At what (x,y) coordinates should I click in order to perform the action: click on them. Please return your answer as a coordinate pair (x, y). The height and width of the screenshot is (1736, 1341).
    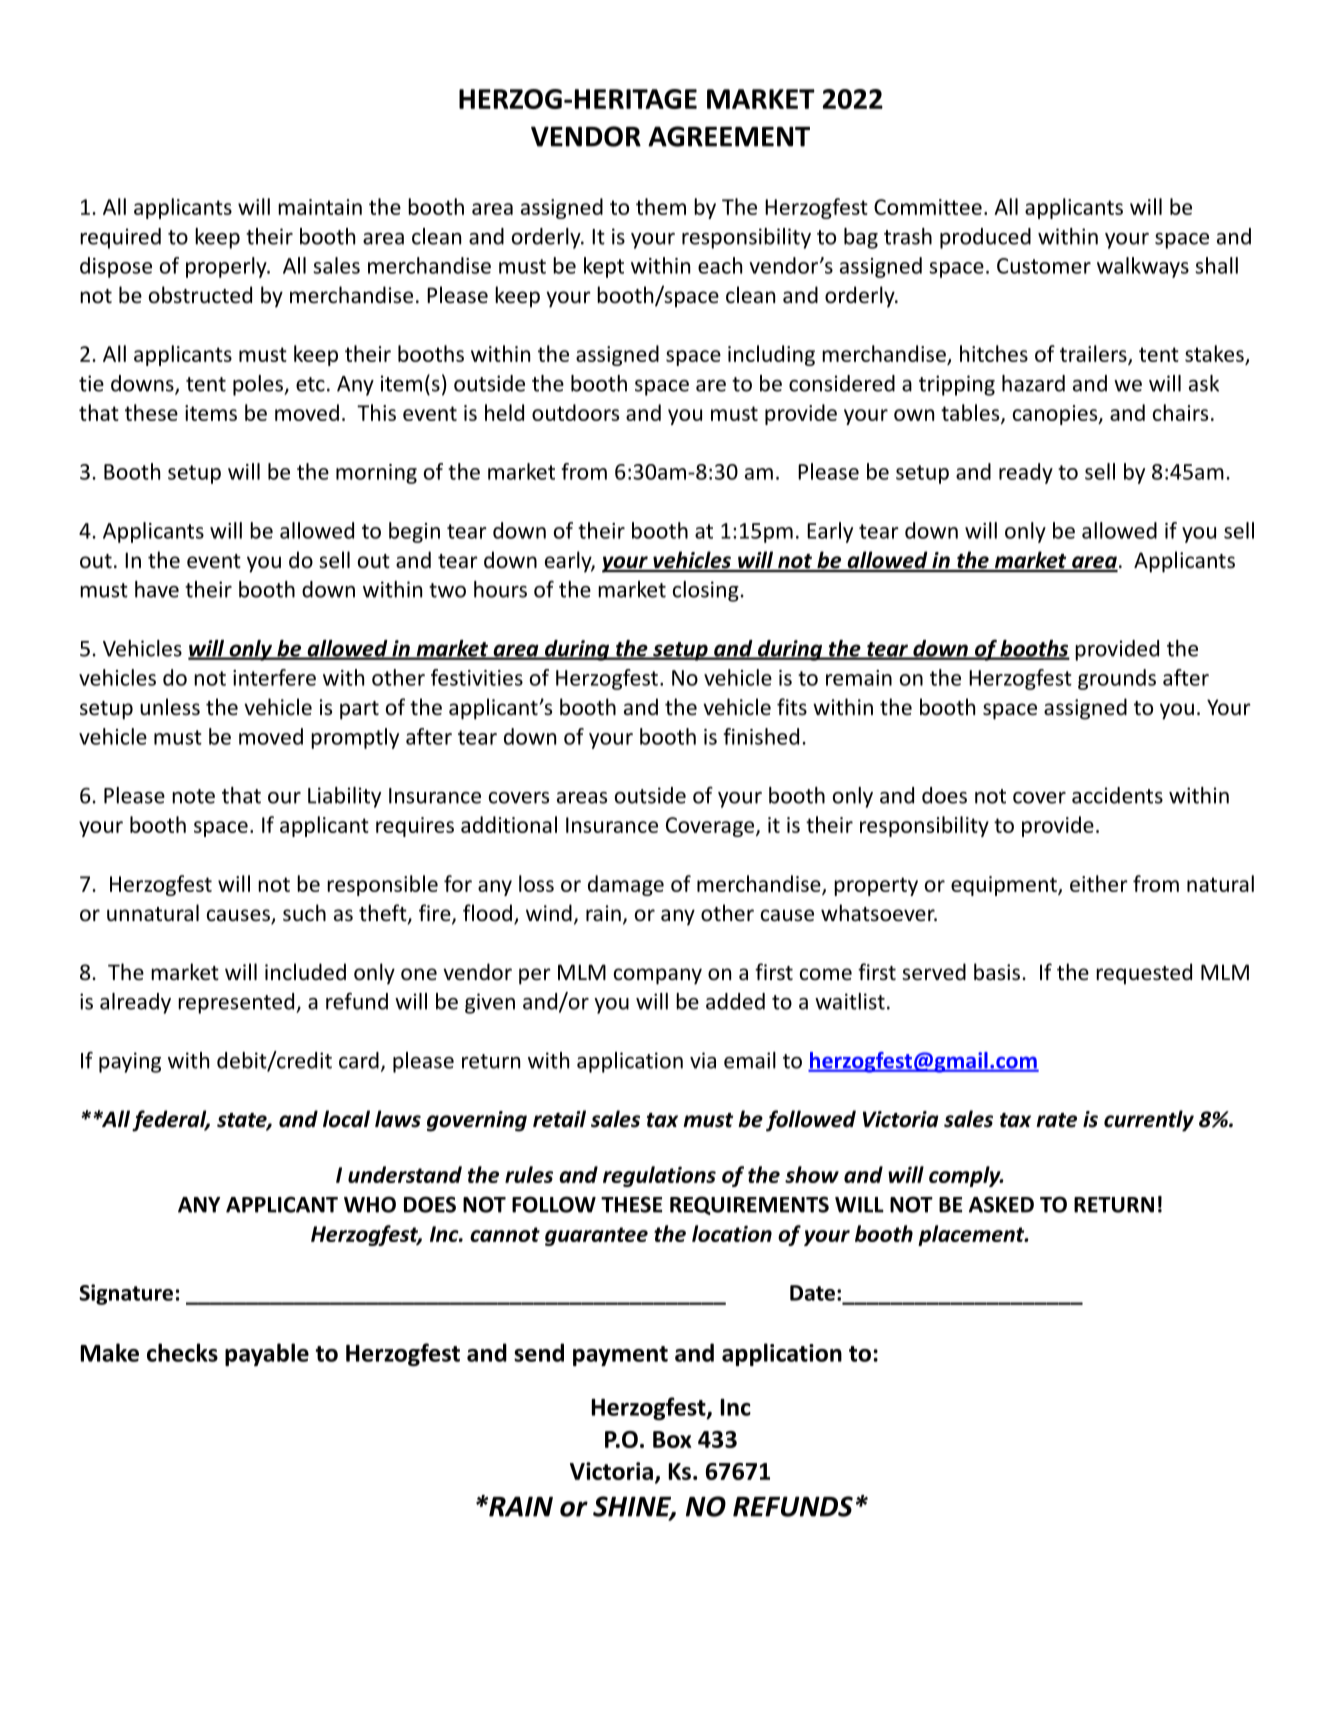
    Looking at the image, I should click on (661, 206).
